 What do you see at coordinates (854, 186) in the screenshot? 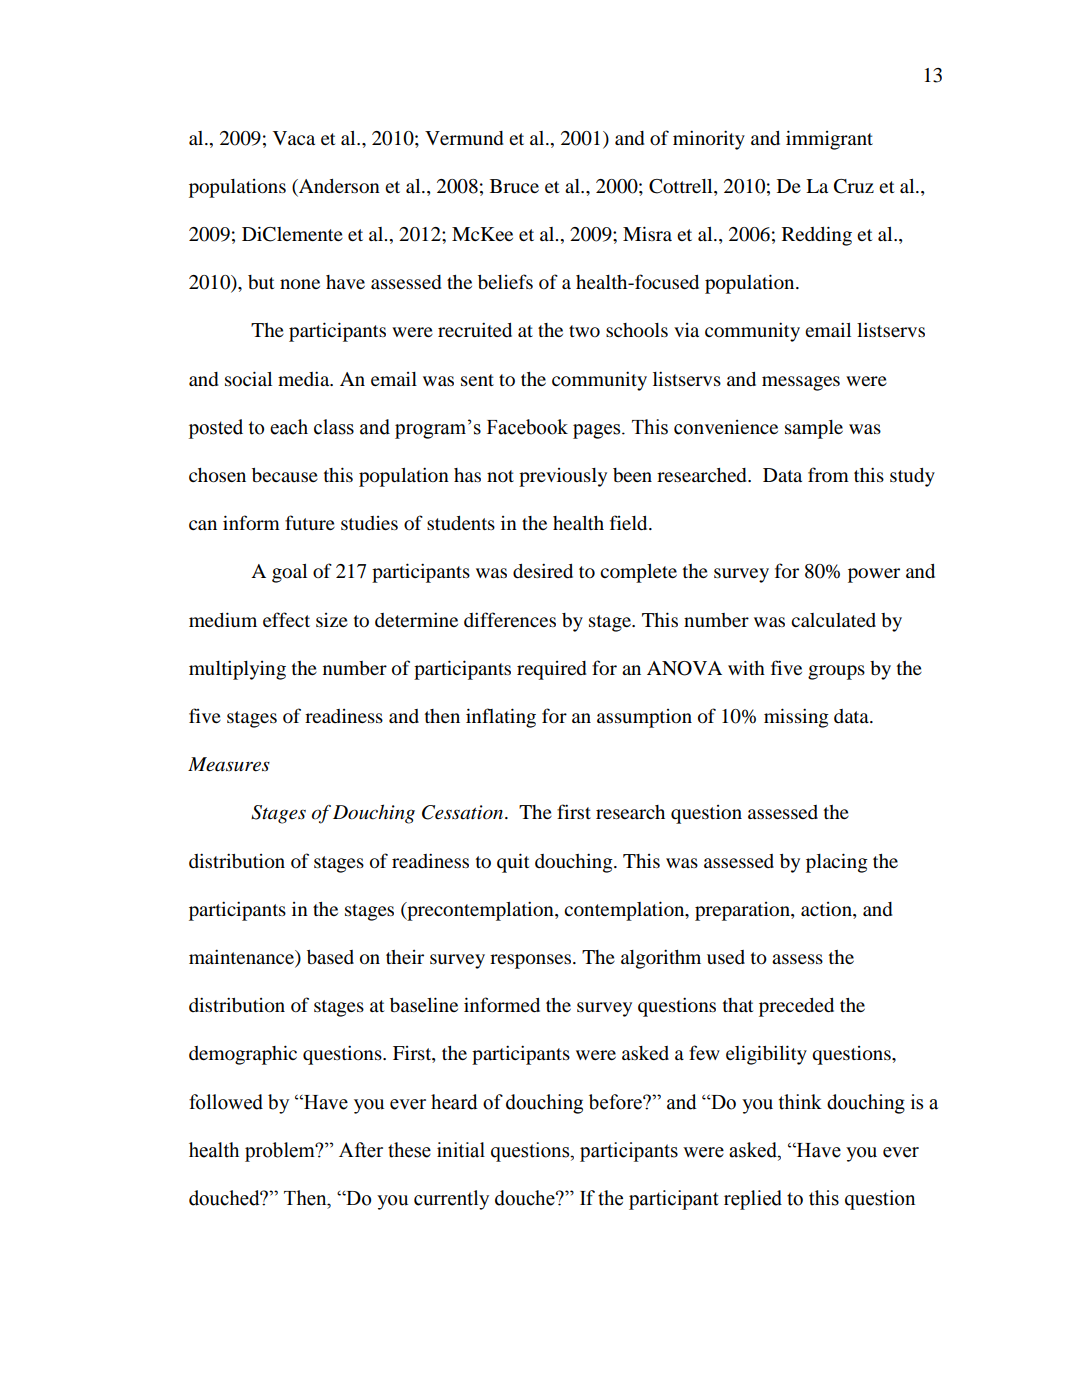
I see `Cruz` at bounding box center [854, 186].
